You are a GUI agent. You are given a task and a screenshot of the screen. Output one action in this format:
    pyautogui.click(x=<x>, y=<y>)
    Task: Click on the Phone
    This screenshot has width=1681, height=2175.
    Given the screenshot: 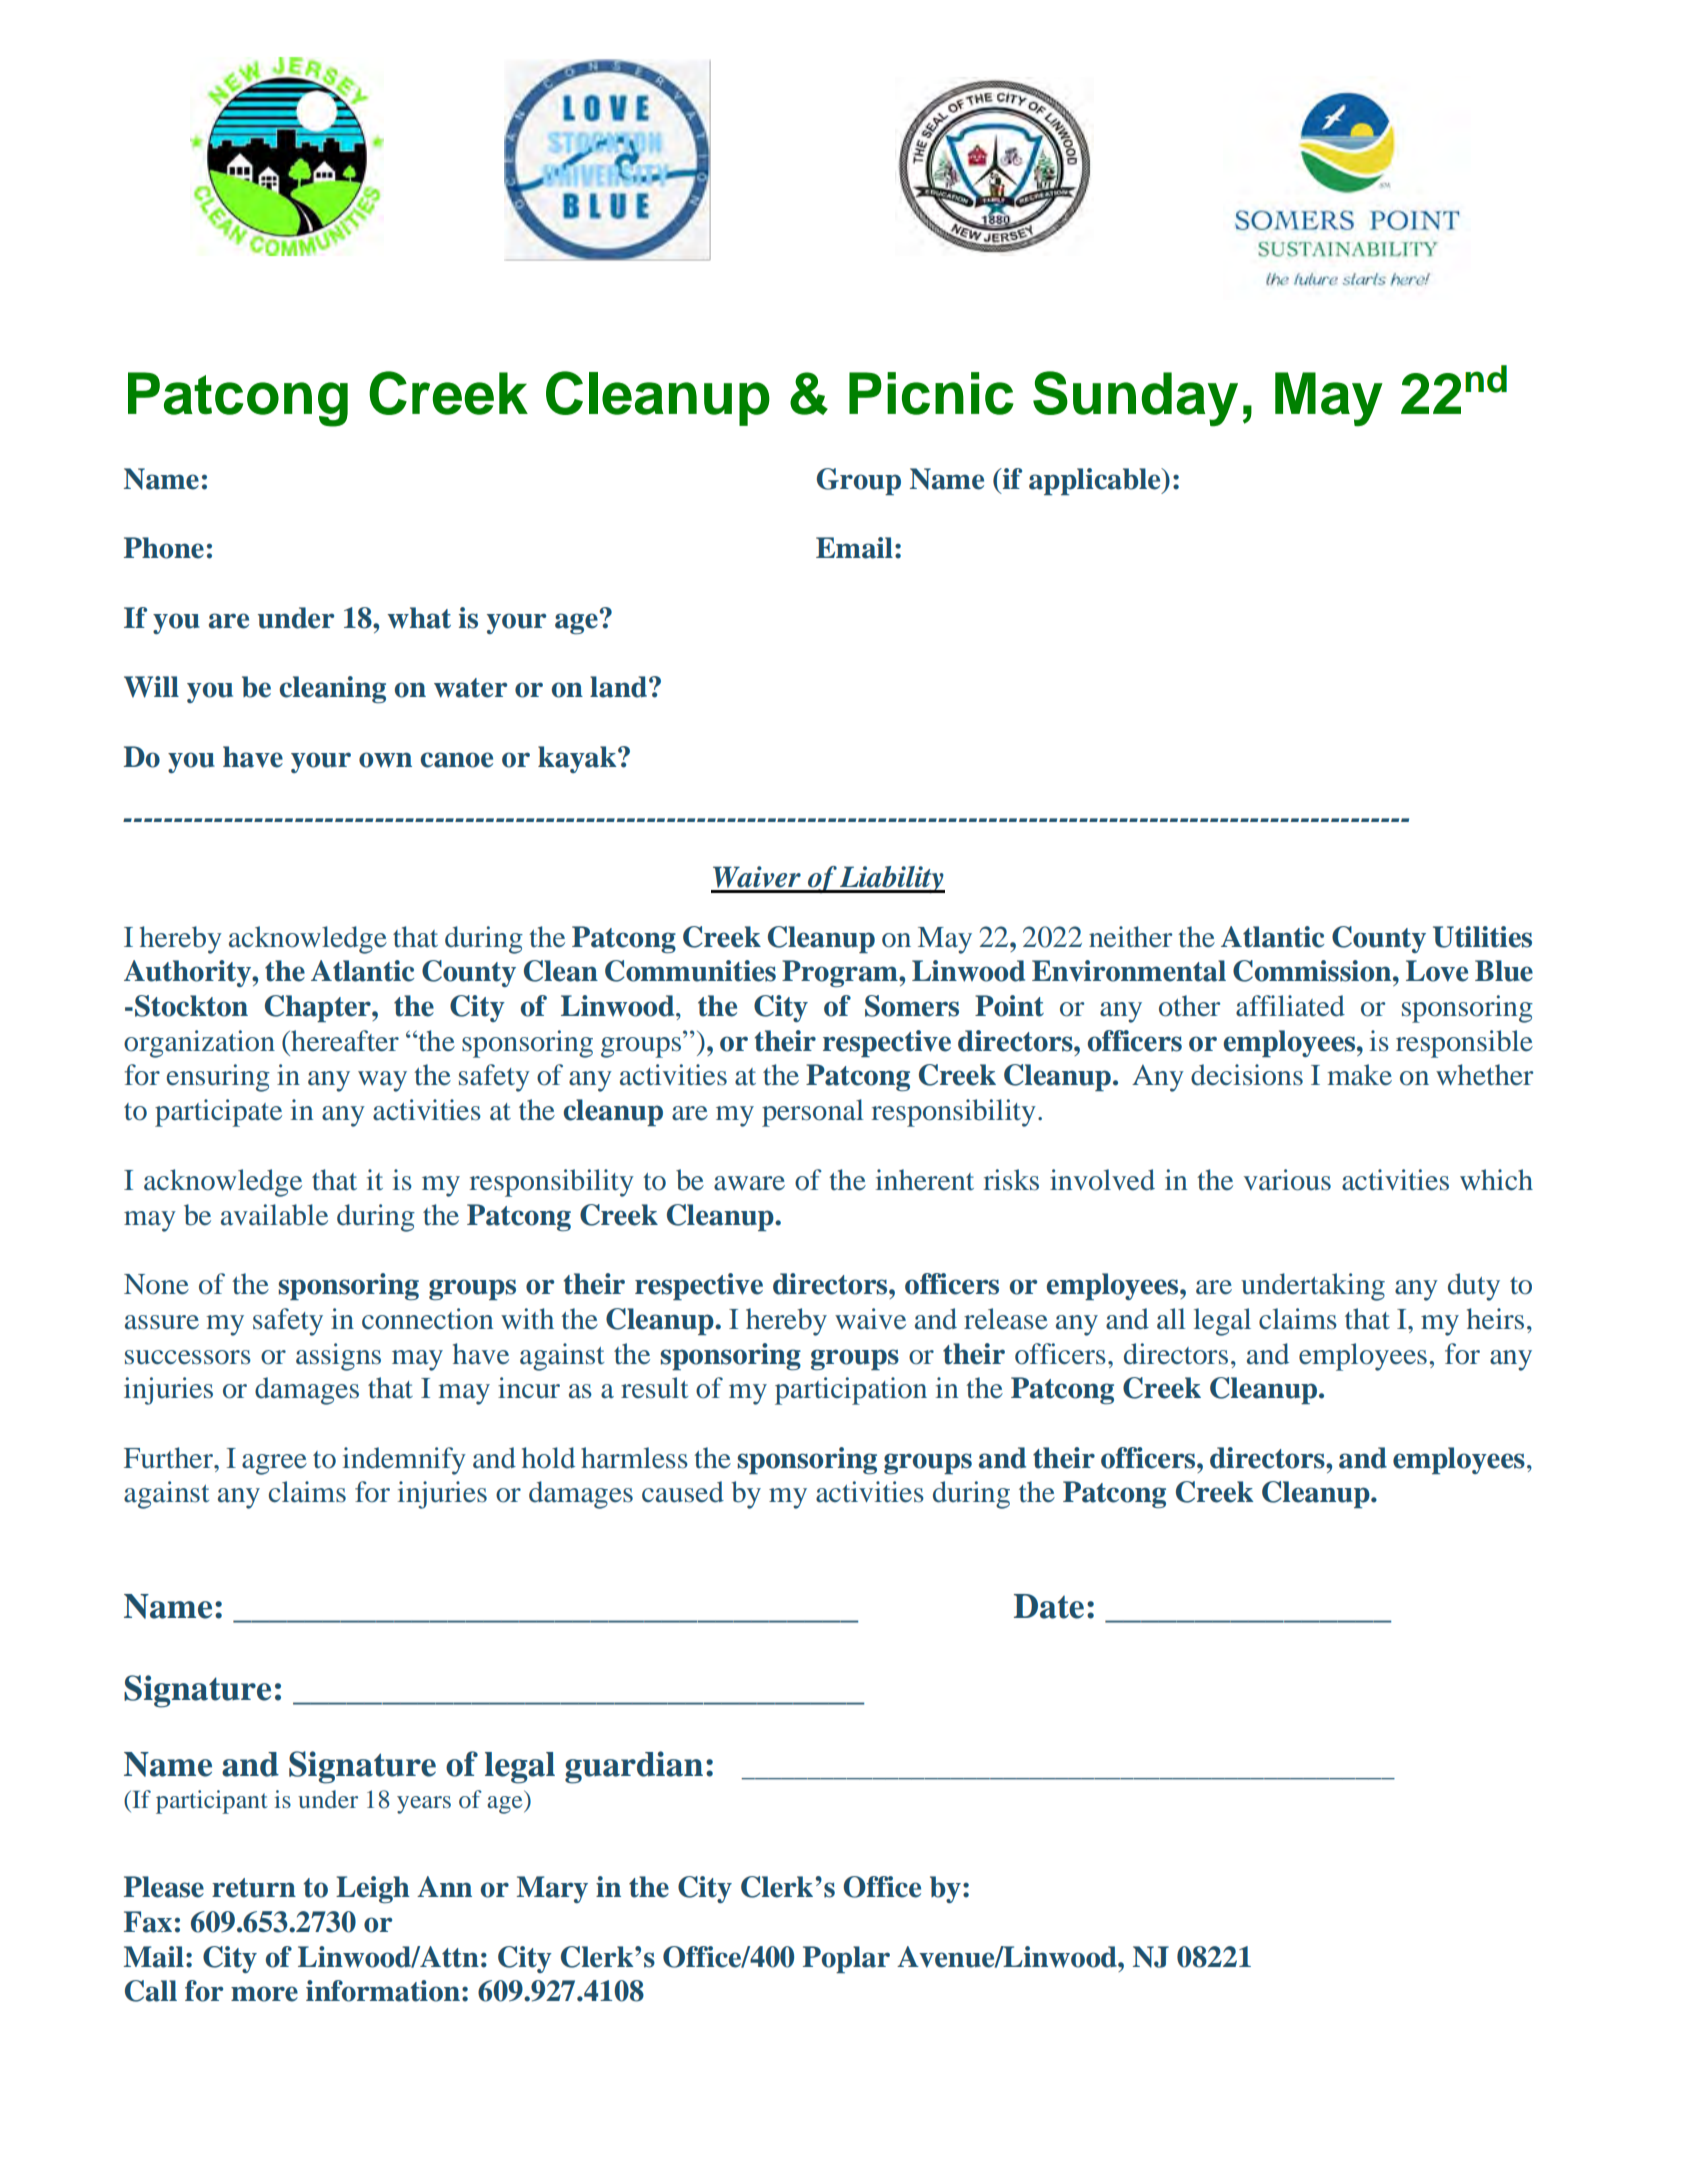 What is the action you would take?
    pyautogui.click(x=164, y=548)
